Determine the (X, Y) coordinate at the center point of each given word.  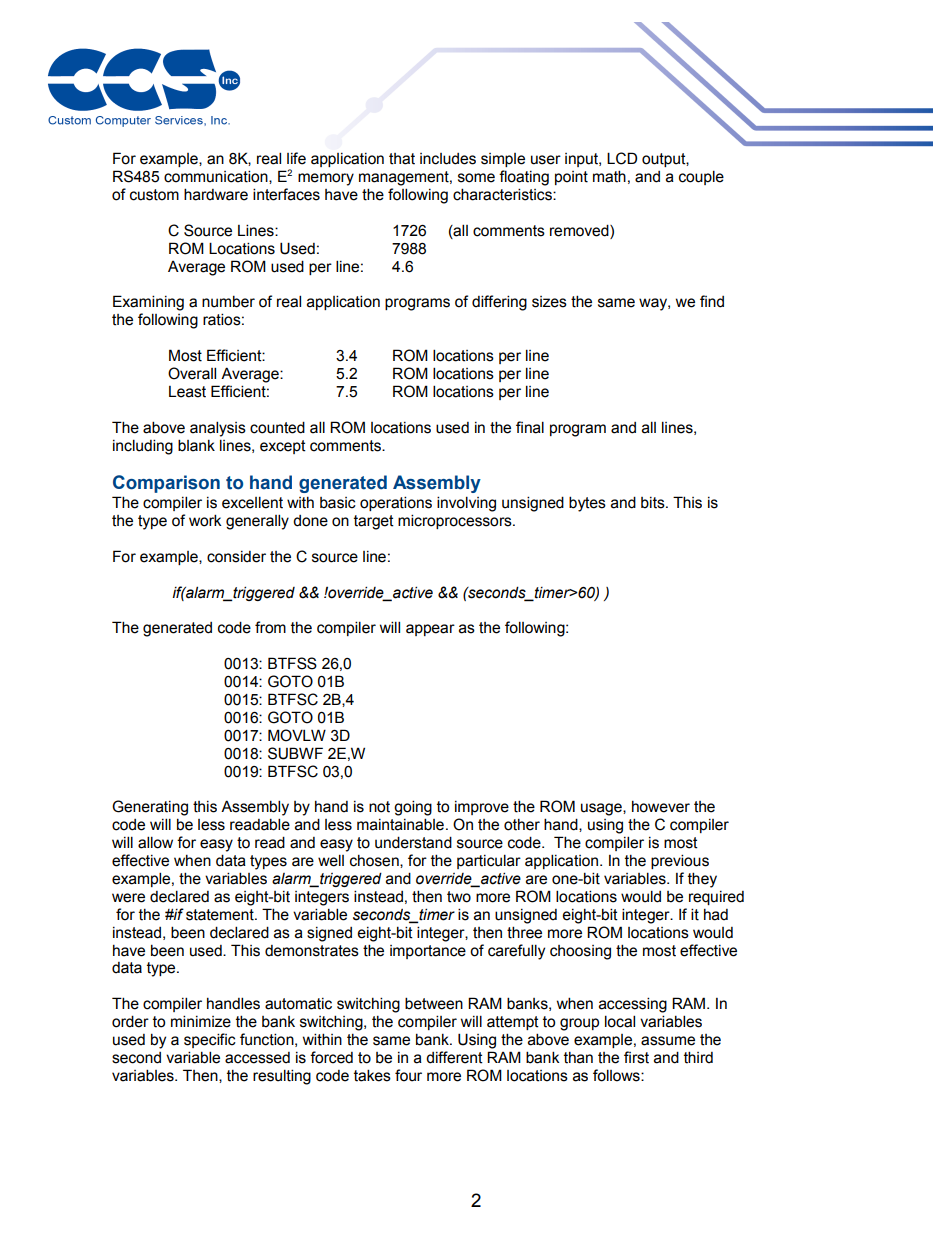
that (402, 159)
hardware (216, 194)
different (454, 1057)
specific (210, 1040)
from (270, 627)
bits (654, 503)
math (609, 176)
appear (430, 630)
